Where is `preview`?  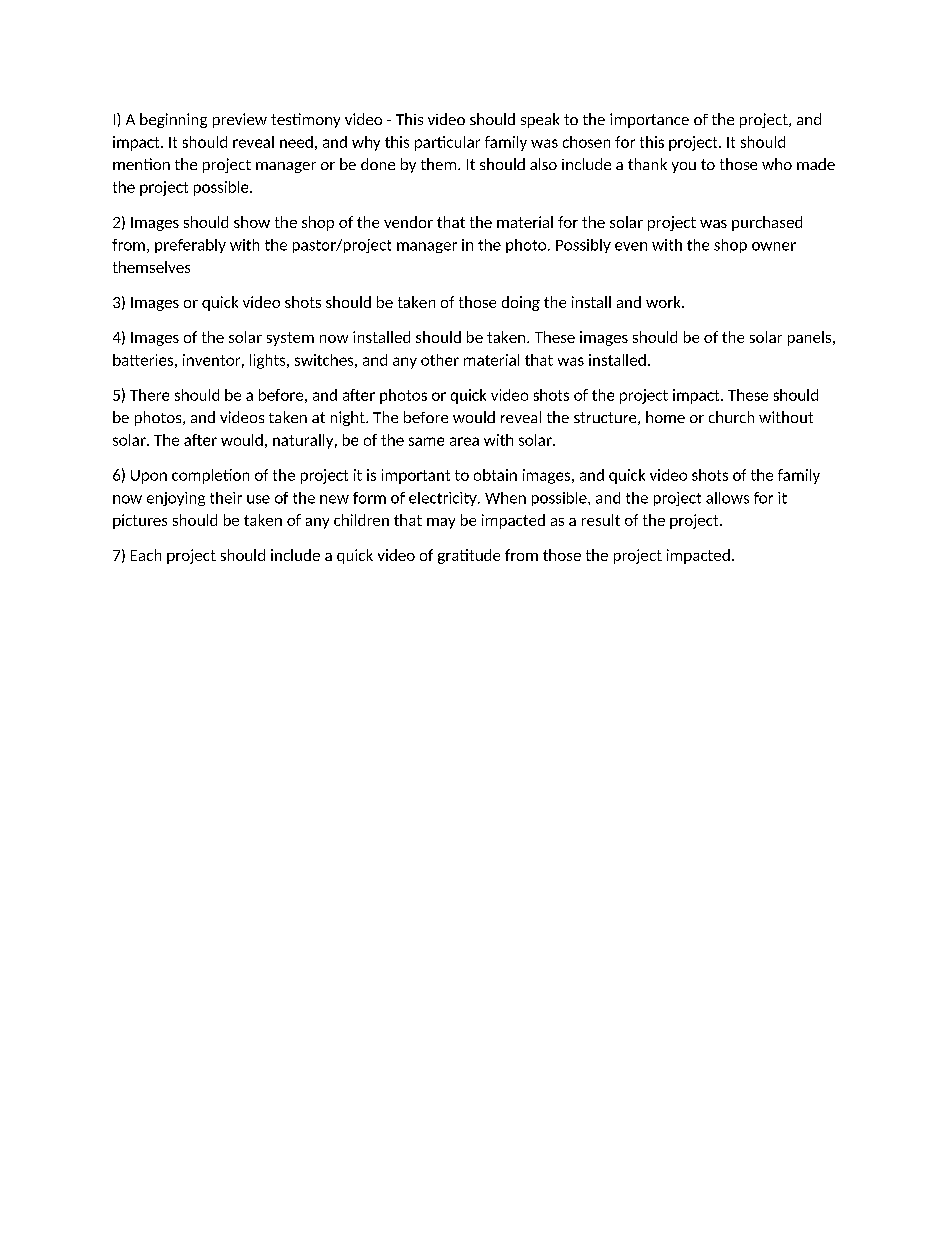 preview is located at coordinates (240, 120).
